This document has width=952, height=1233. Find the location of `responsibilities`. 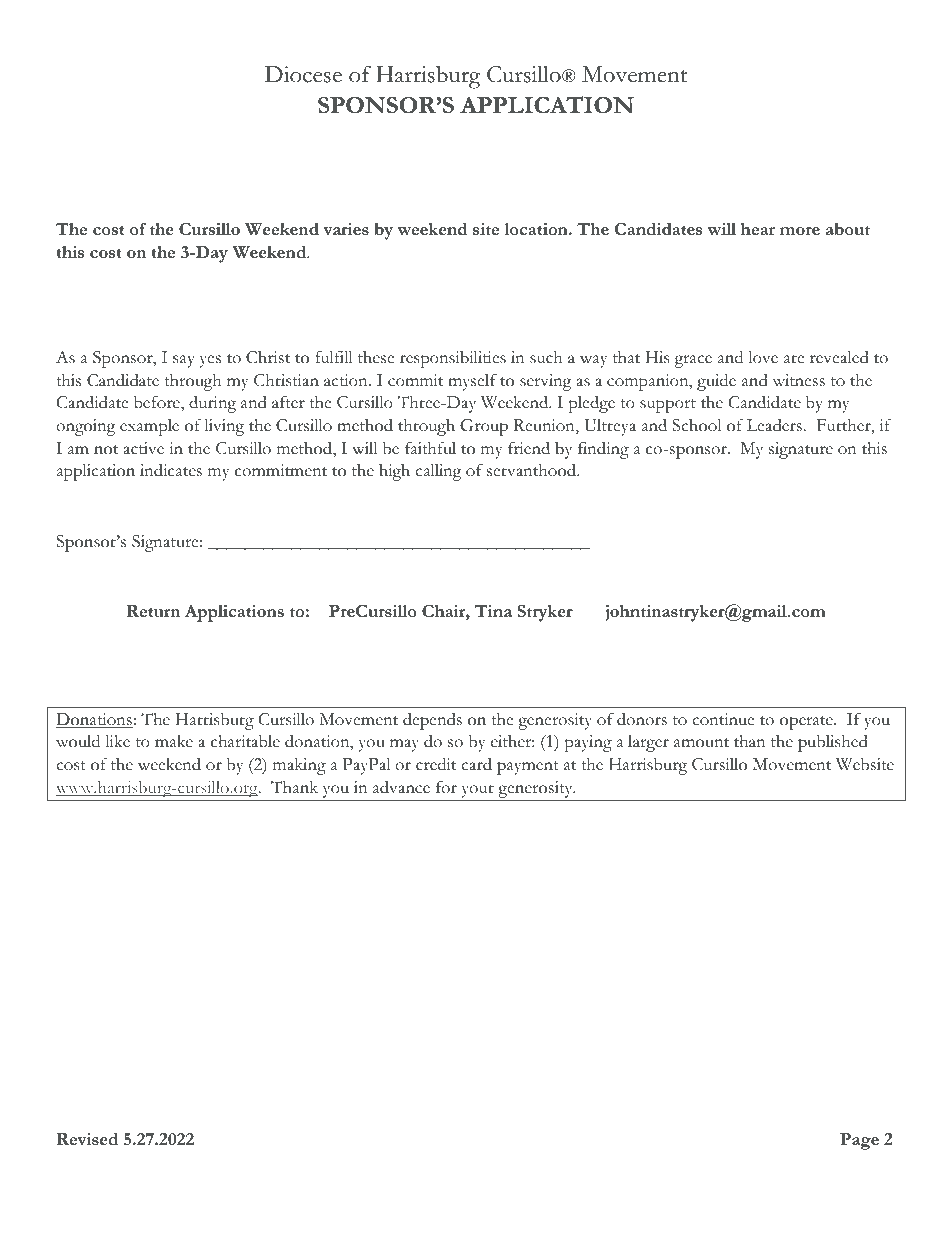

responsibilities is located at coordinates (453, 359).
